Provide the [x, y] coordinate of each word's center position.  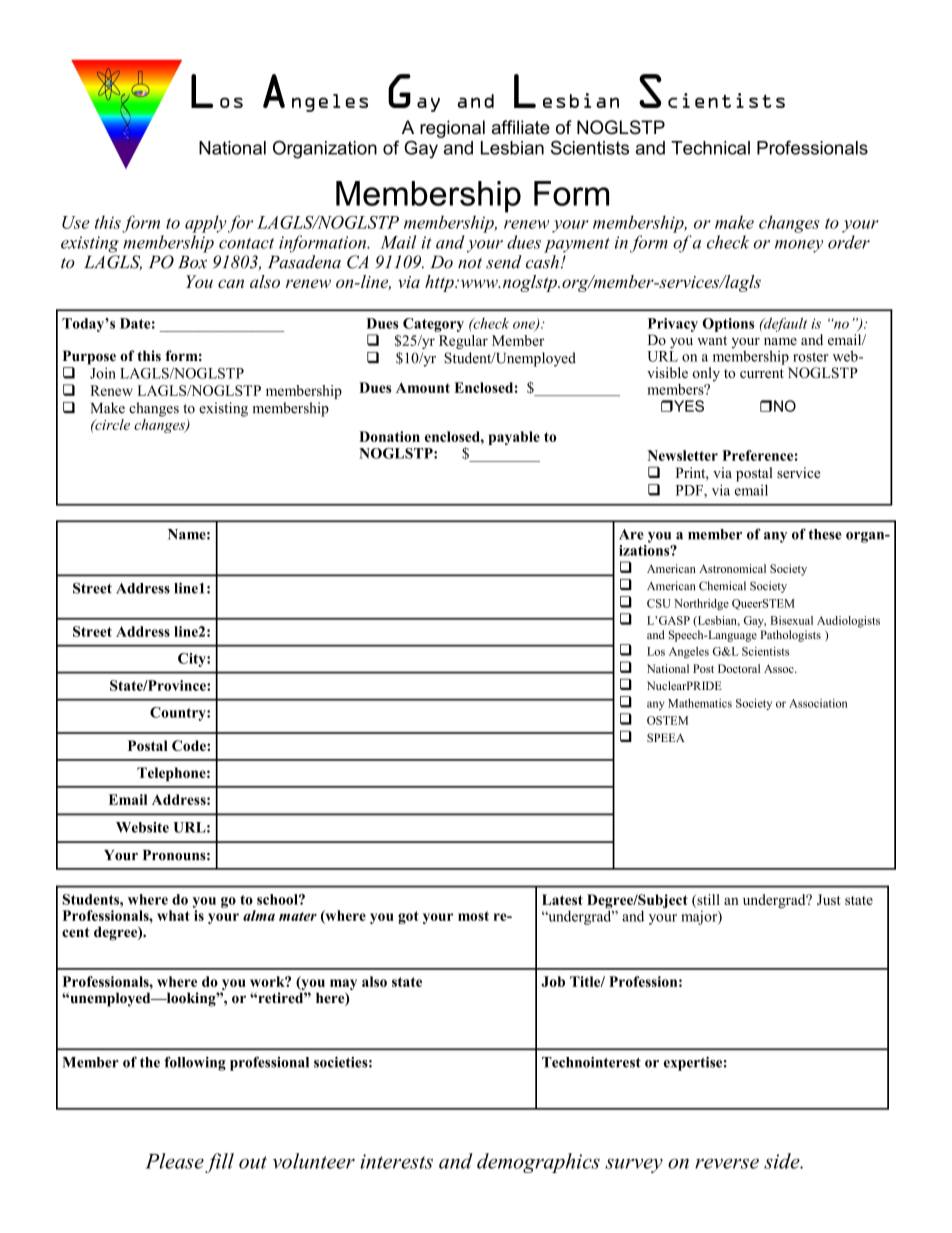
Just [829, 899]
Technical [710, 148]
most [473, 916]
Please [174, 1161]
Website [142, 827]
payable [514, 438]
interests [396, 1161]
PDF [690, 491]
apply [206, 224]
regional [452, 129]
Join [103, 373]
